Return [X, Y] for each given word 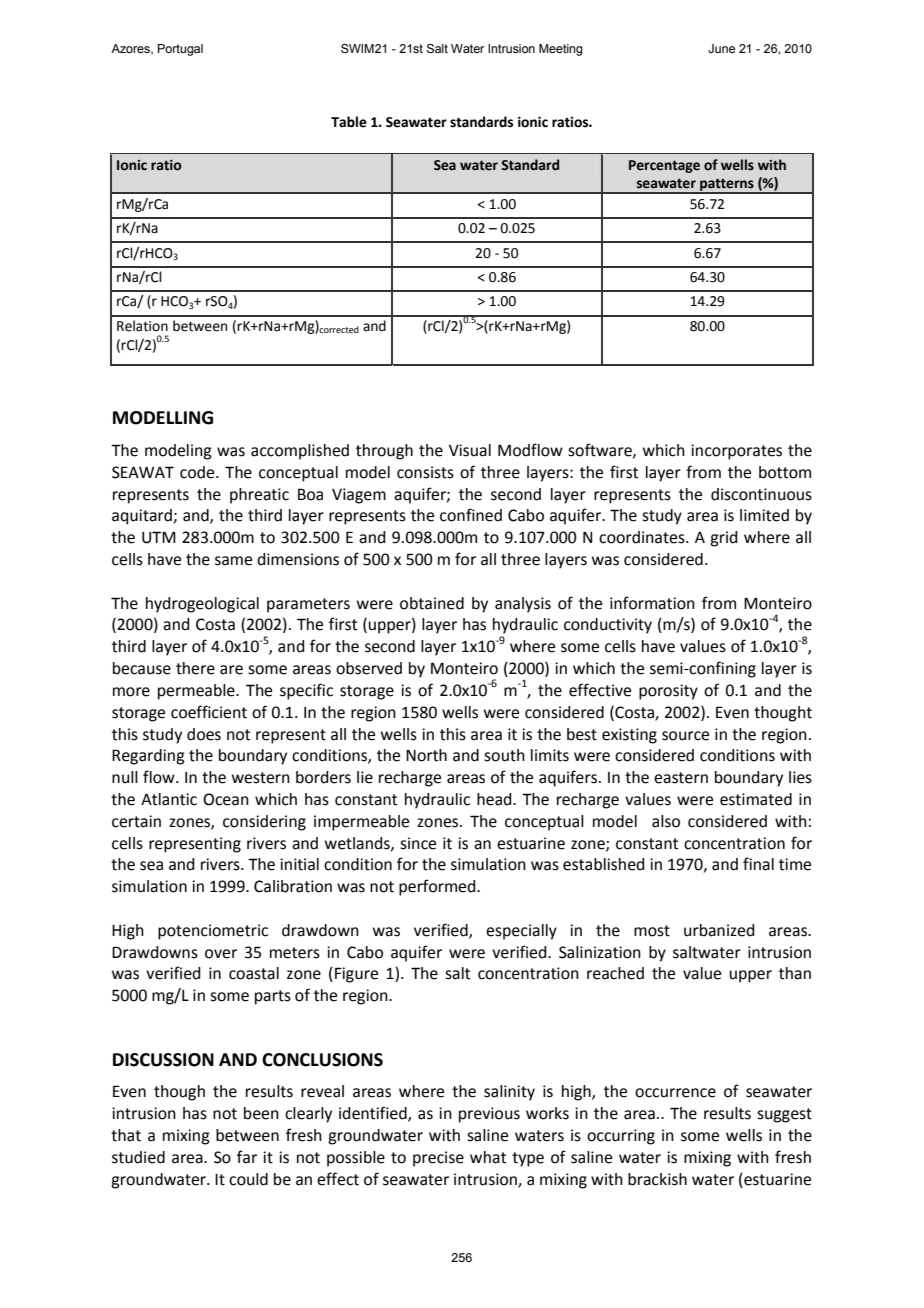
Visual [470, 450]
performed [438, 887]
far [247, 1157]
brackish [657, 1179]
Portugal [180, 50]
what [488, 1157]
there [195, 668]
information [652, 603]
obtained [432, 603]
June [721, 48]
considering [264, 823]
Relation [142, 326]
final [758, 864]
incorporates [736, 452]
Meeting [561, 50]
